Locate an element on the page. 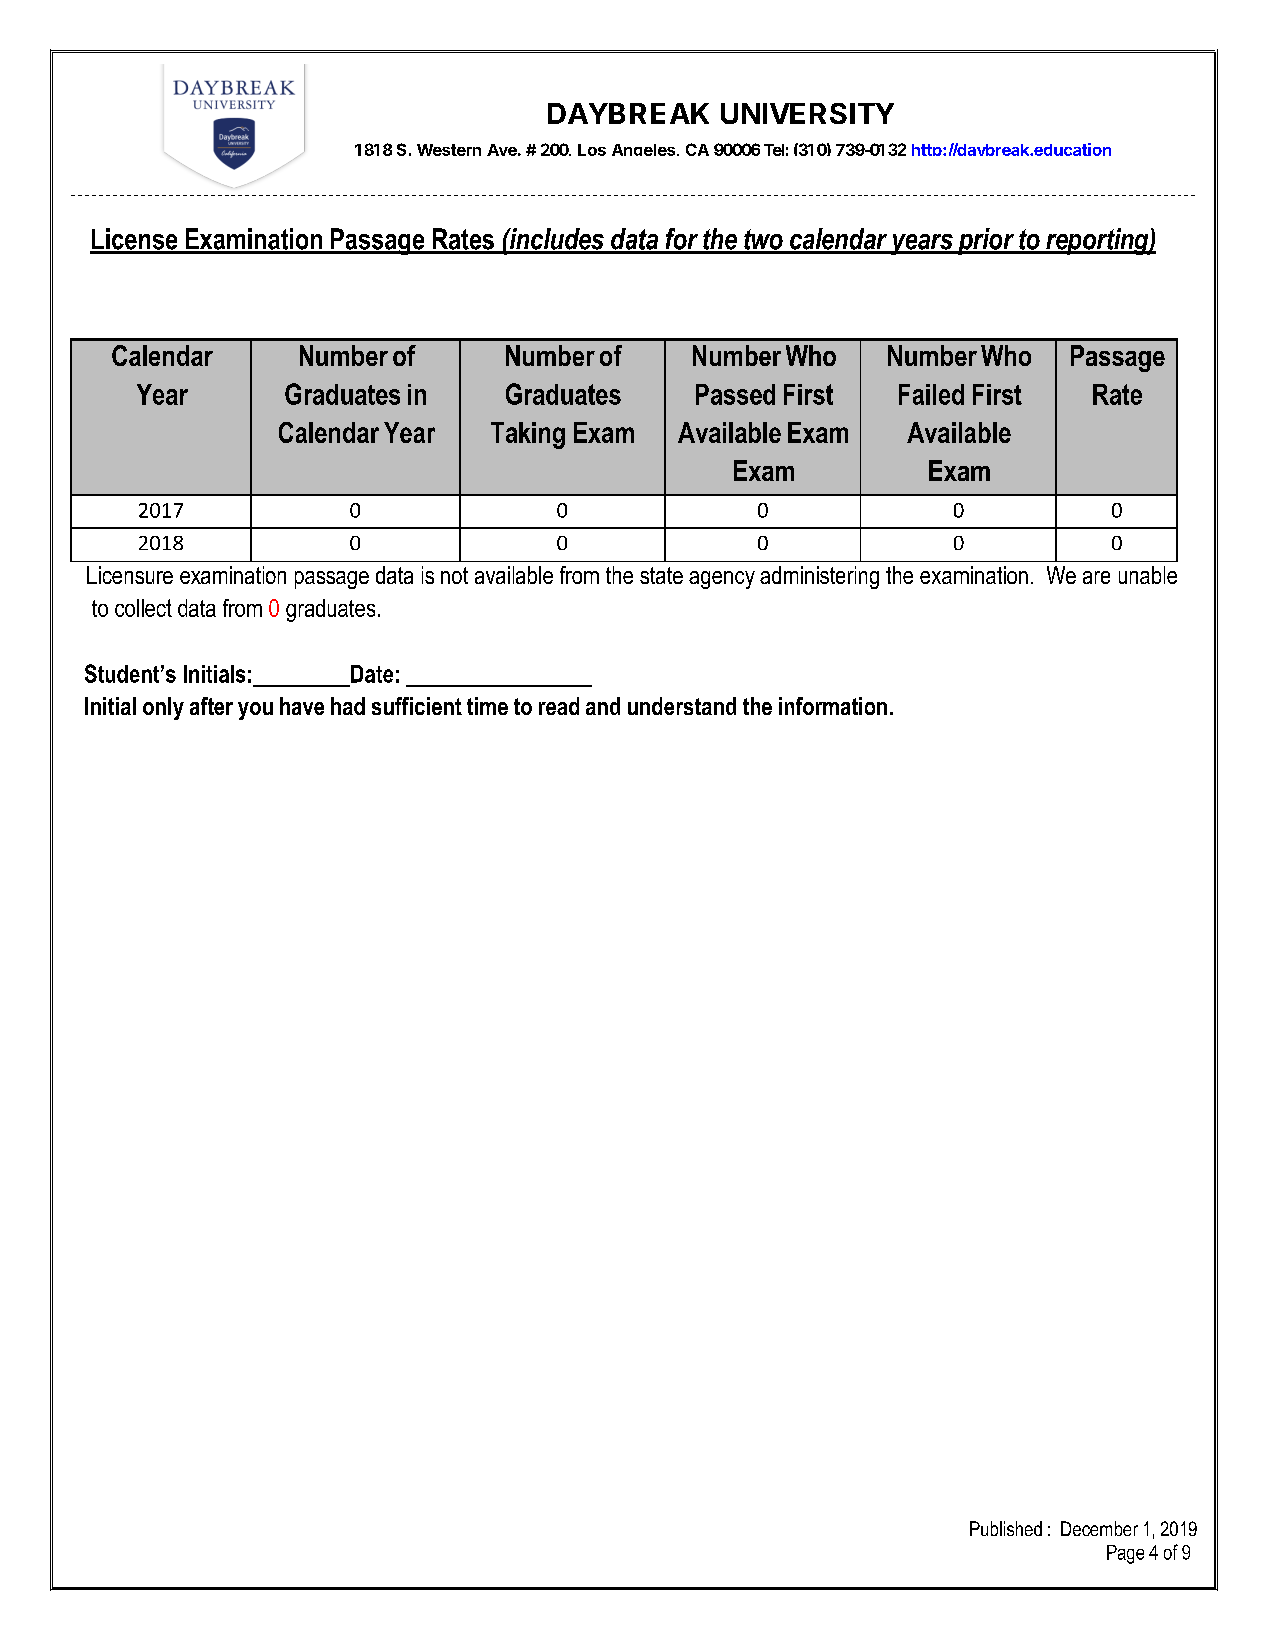  Western is located at coordinates (449, 150).
